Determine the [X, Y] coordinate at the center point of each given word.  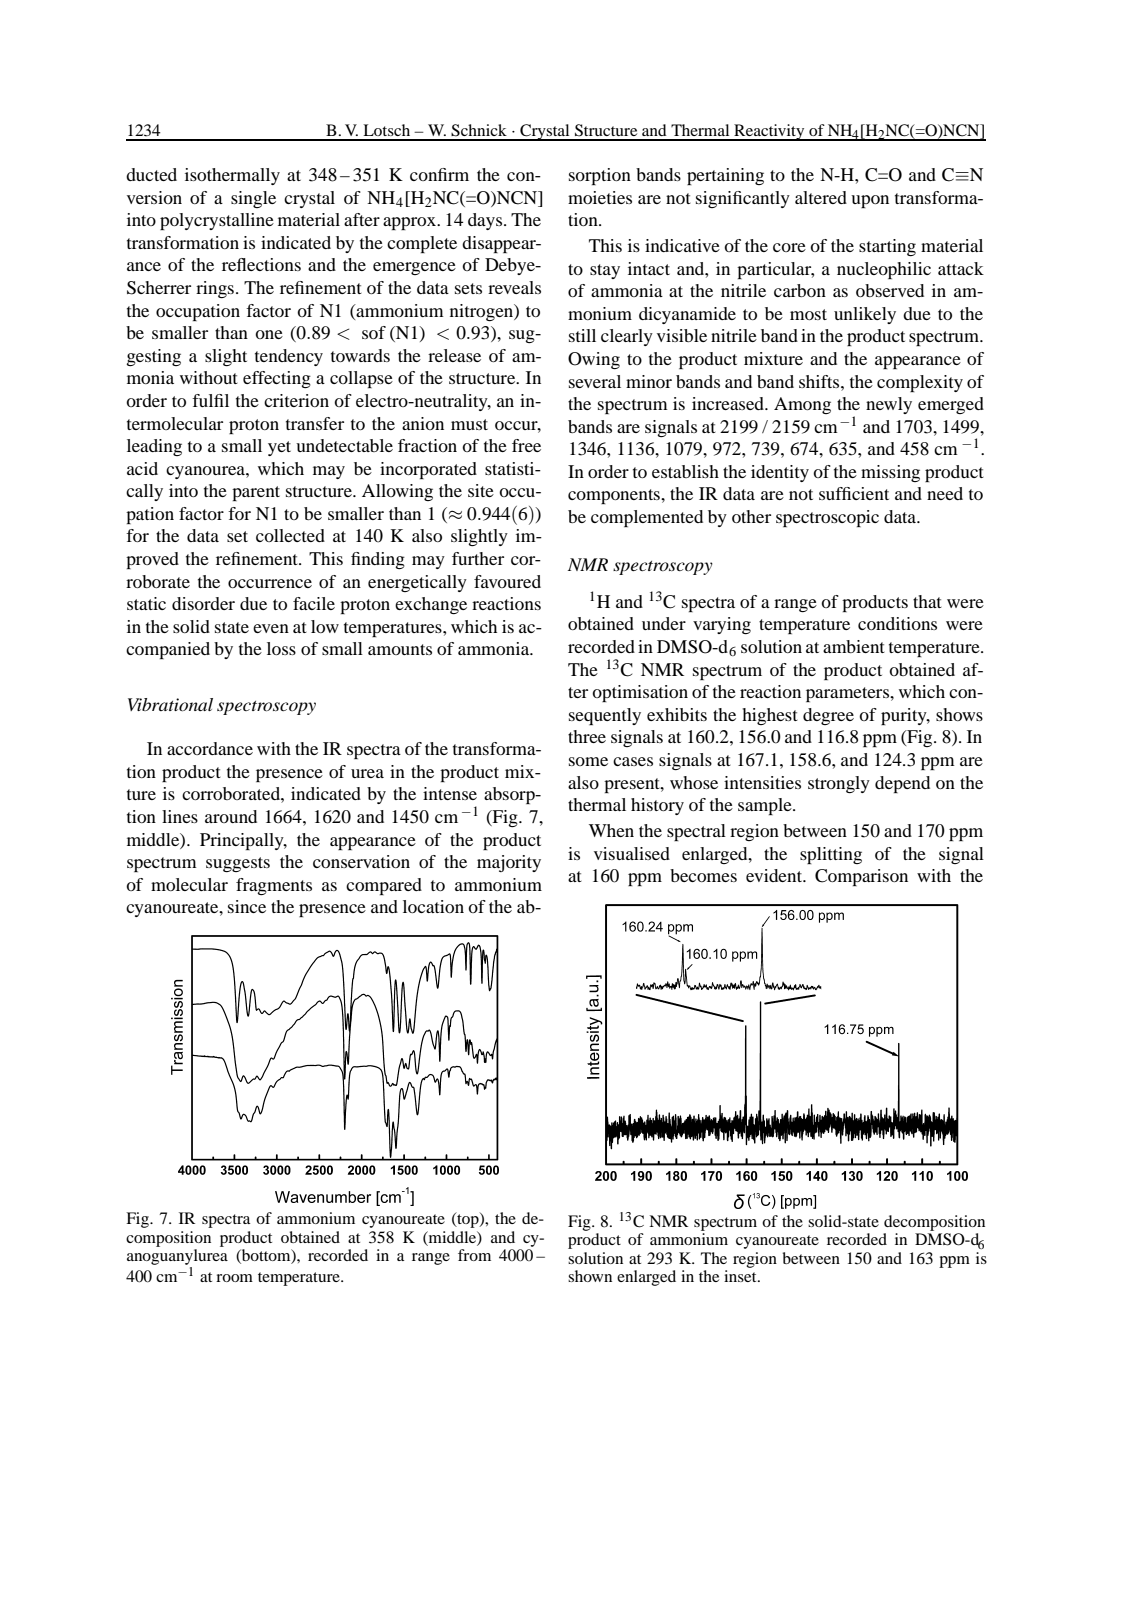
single [253, 199]
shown [590, 1276]
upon [870, 201]
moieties [600, 197]
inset [741, 1276]
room [234, 1278]
